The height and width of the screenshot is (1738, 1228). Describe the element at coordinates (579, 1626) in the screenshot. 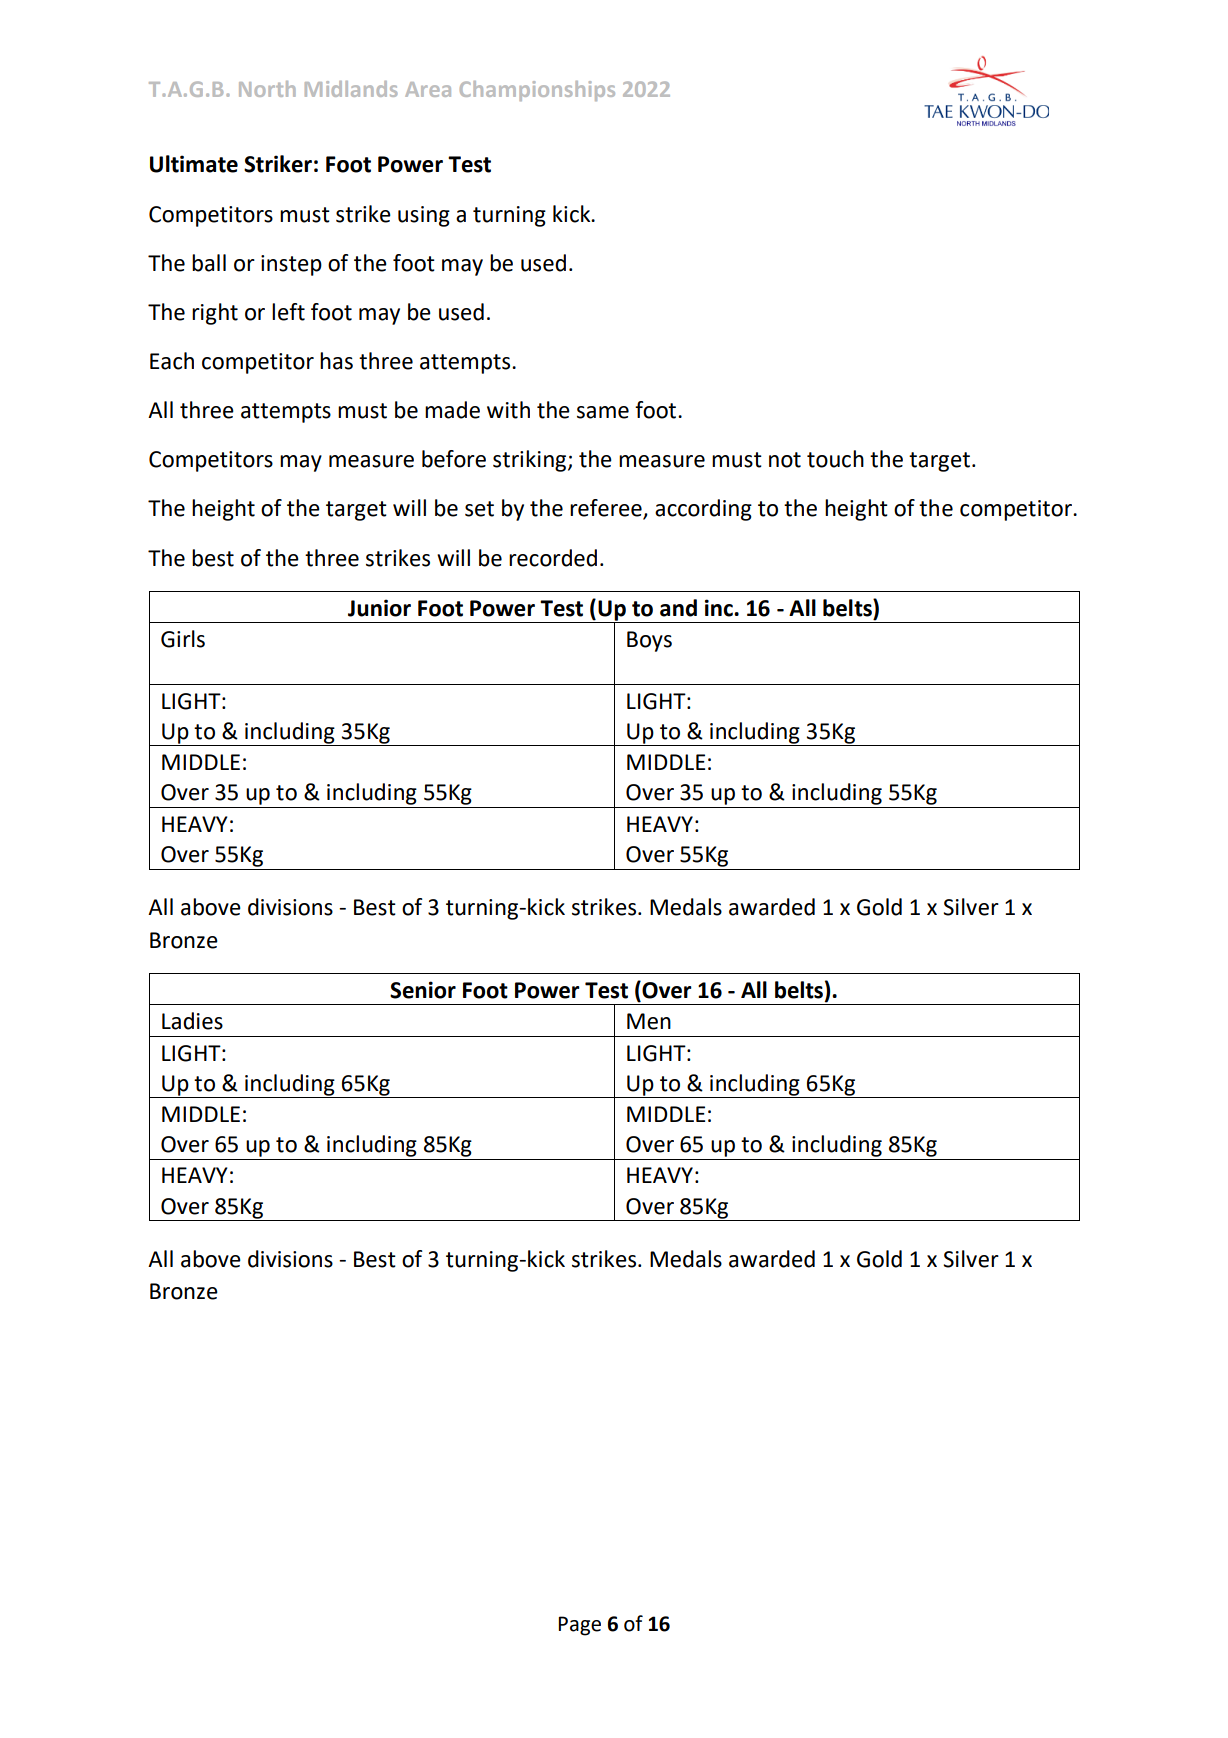

I see `Page` at that location.
